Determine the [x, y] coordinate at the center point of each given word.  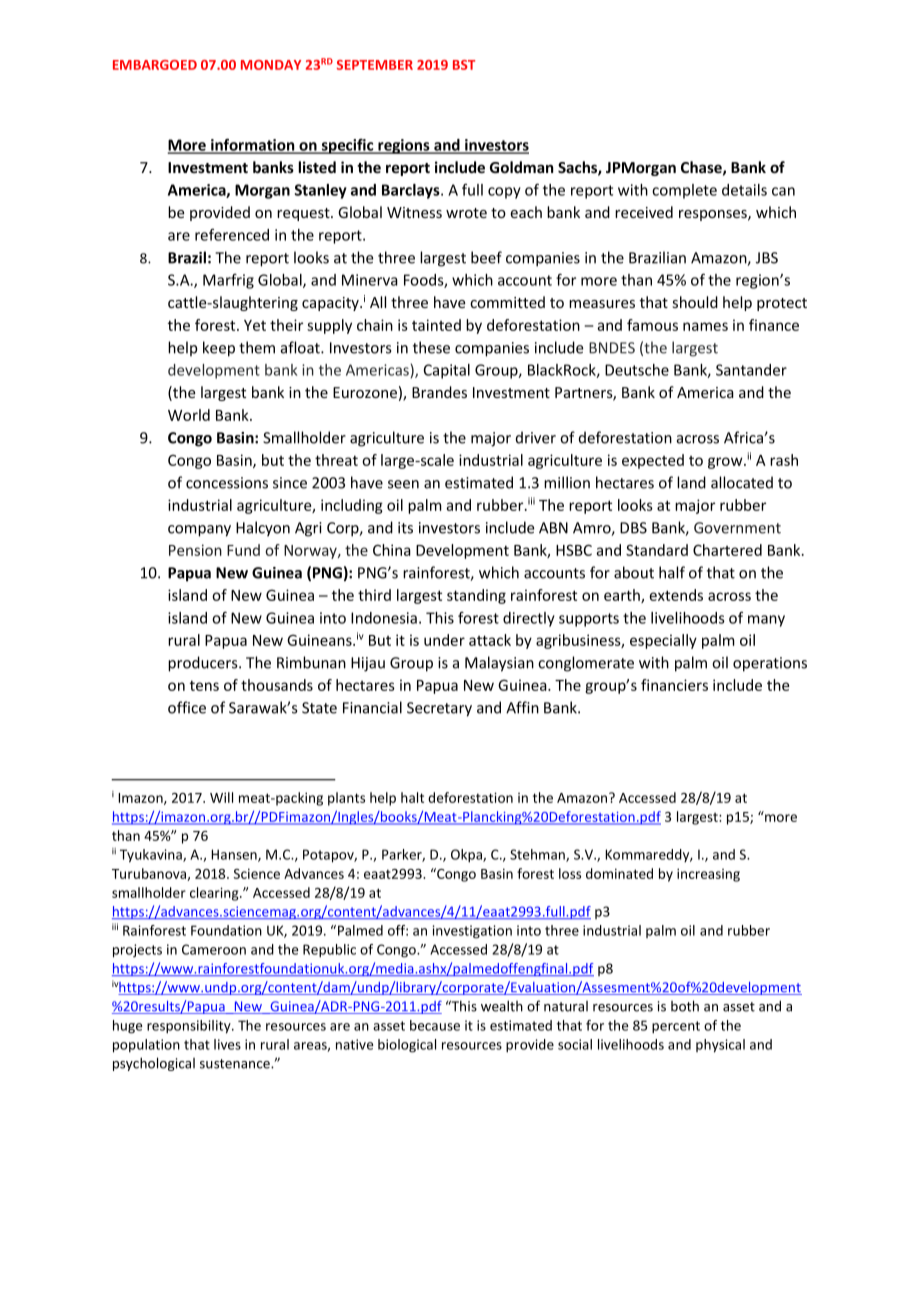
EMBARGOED [155, 65]
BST [464, 65]
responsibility [190, 1027]
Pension [195, 550]
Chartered [727, 550]
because [435, 1025]
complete [684, 191]
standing [476, 596]
